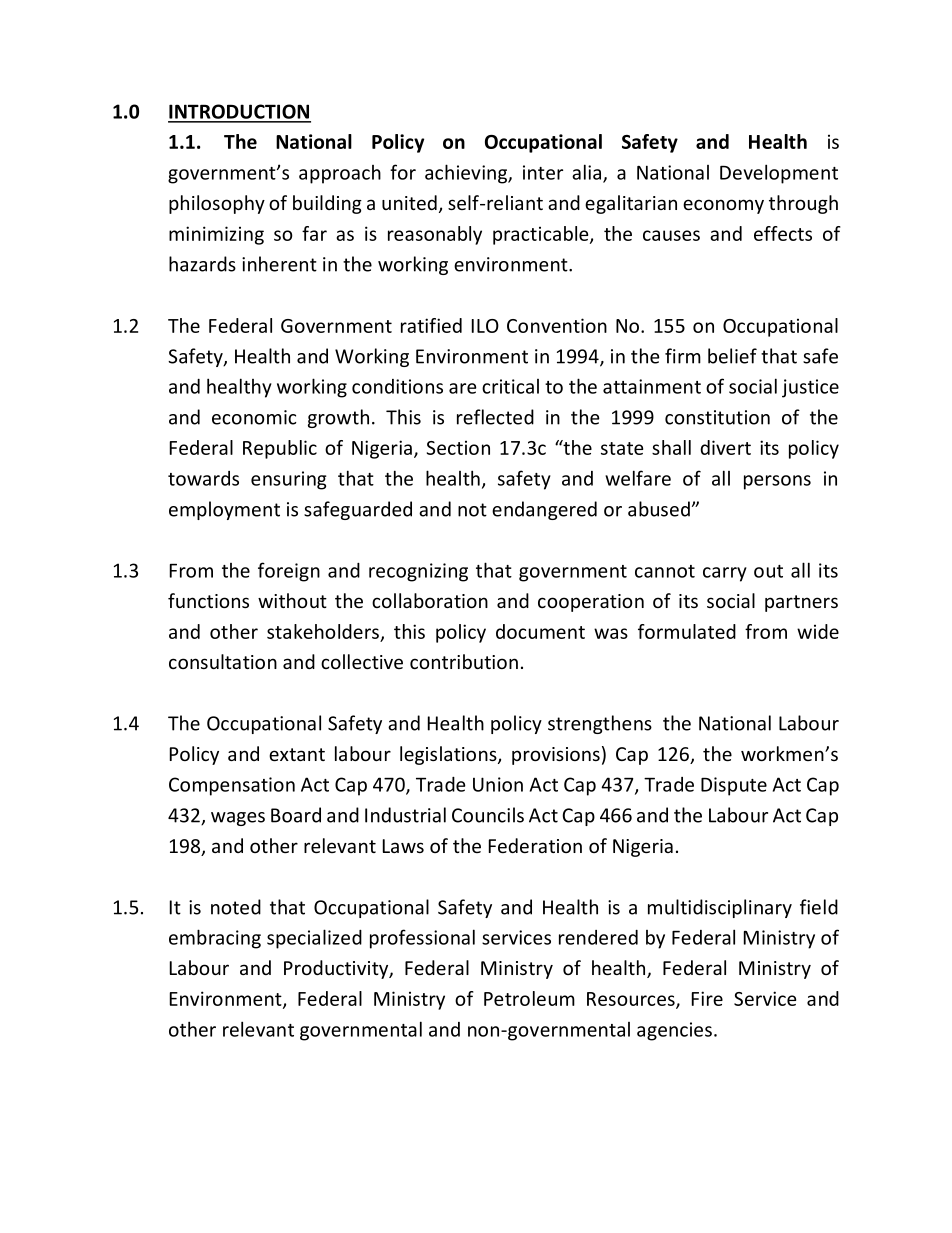  What do you see at coordinates (488, 815) in the document?
I see `Councils` at bounding box center [488, 815].
